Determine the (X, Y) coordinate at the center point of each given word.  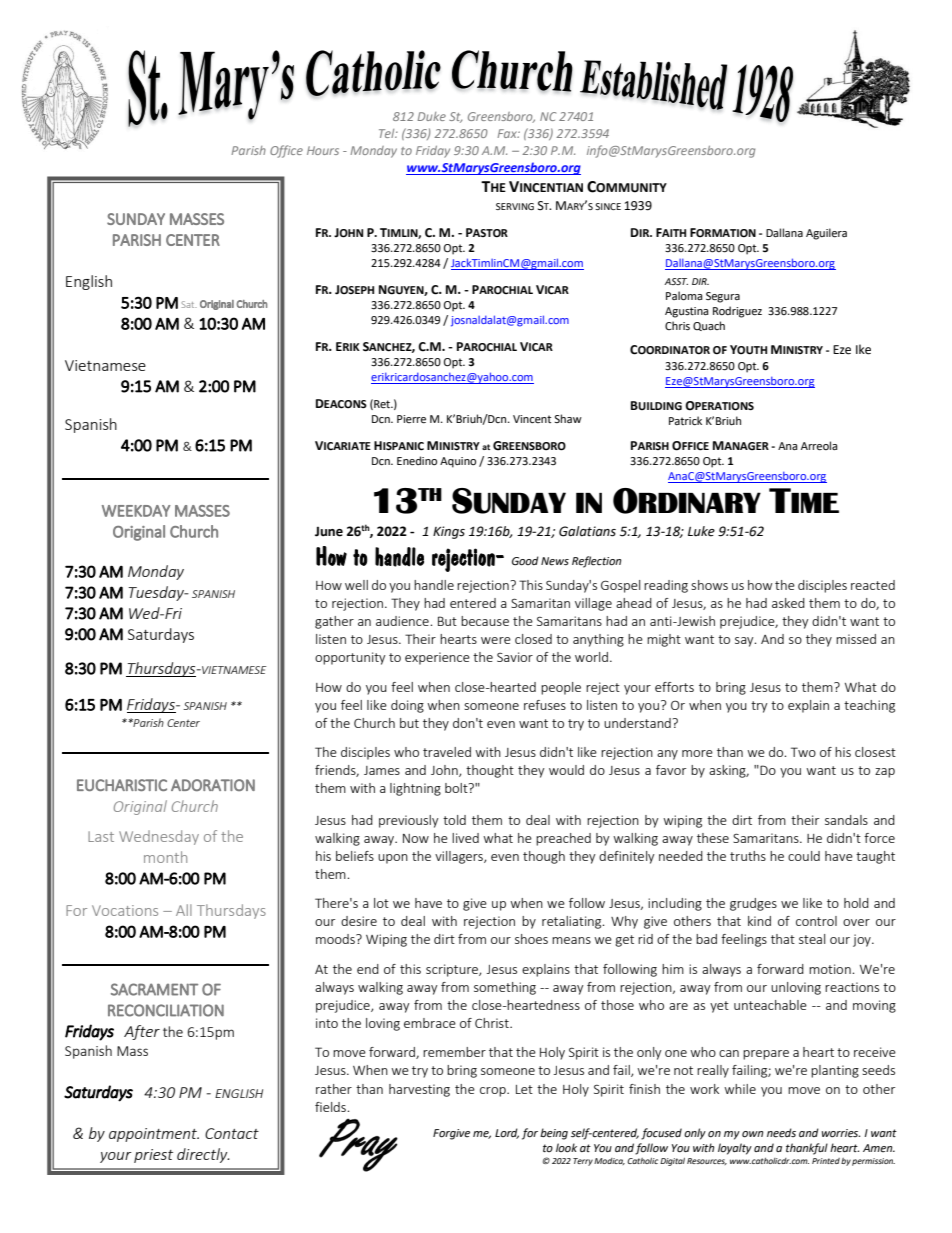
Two (803, 752)
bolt (457, 788)
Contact (232, 1133)
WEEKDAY (136, 511)
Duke (432, 116)
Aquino (458, 462)
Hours (323, 150)
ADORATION (213, 785)
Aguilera (826, 234)
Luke (701, 531)
